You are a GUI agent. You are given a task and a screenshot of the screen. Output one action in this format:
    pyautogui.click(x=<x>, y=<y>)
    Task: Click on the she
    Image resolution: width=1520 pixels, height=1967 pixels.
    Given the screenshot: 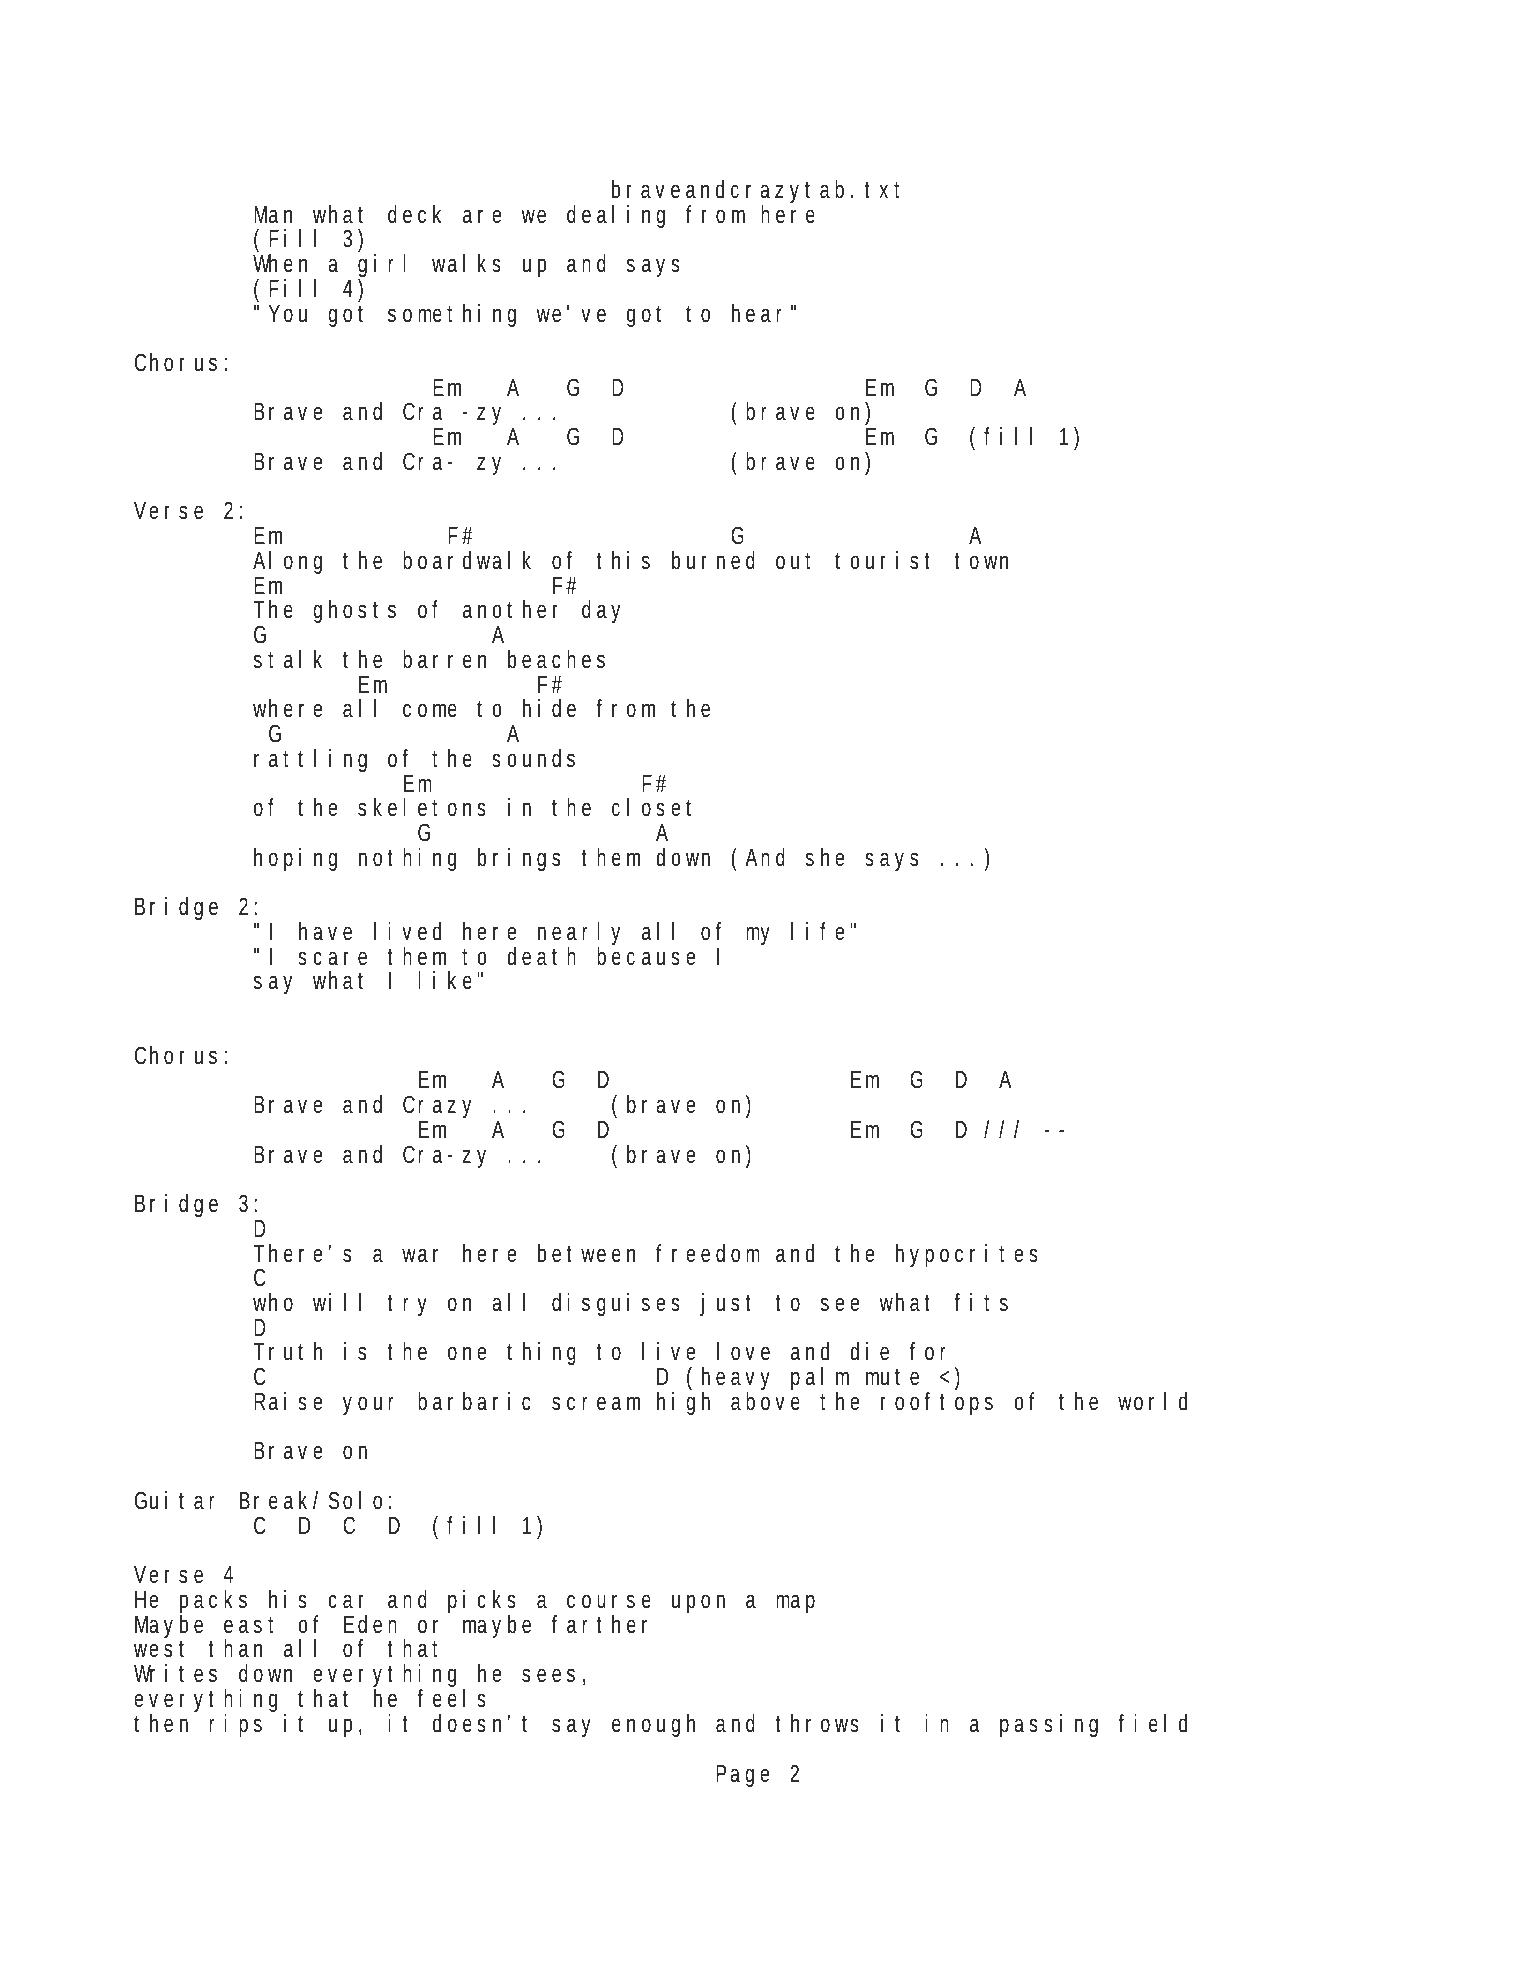 What is the action you would take?
    pyautogui.click(x=825, y=857)
